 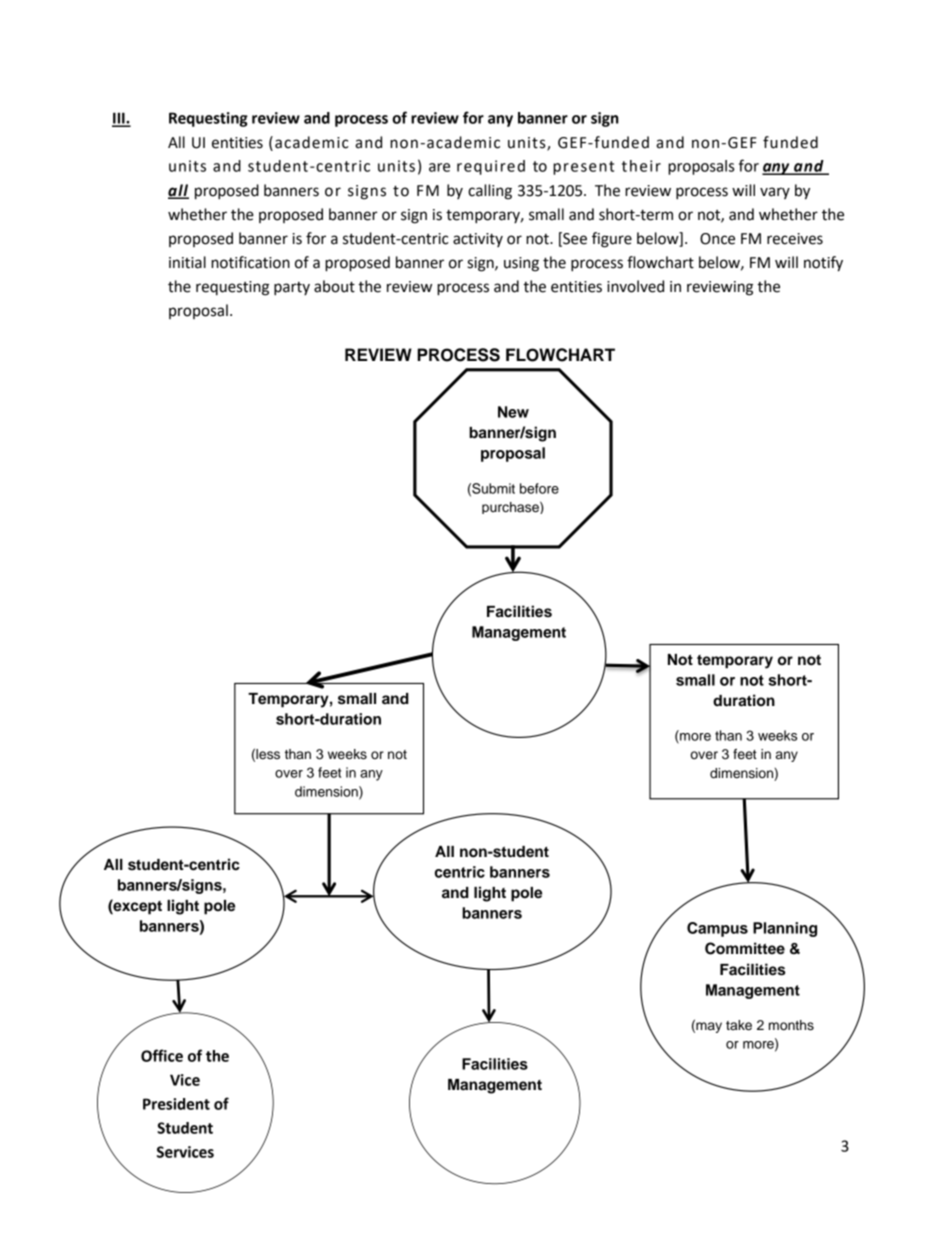 I want to click on calling, so click(x=490, y=192).
